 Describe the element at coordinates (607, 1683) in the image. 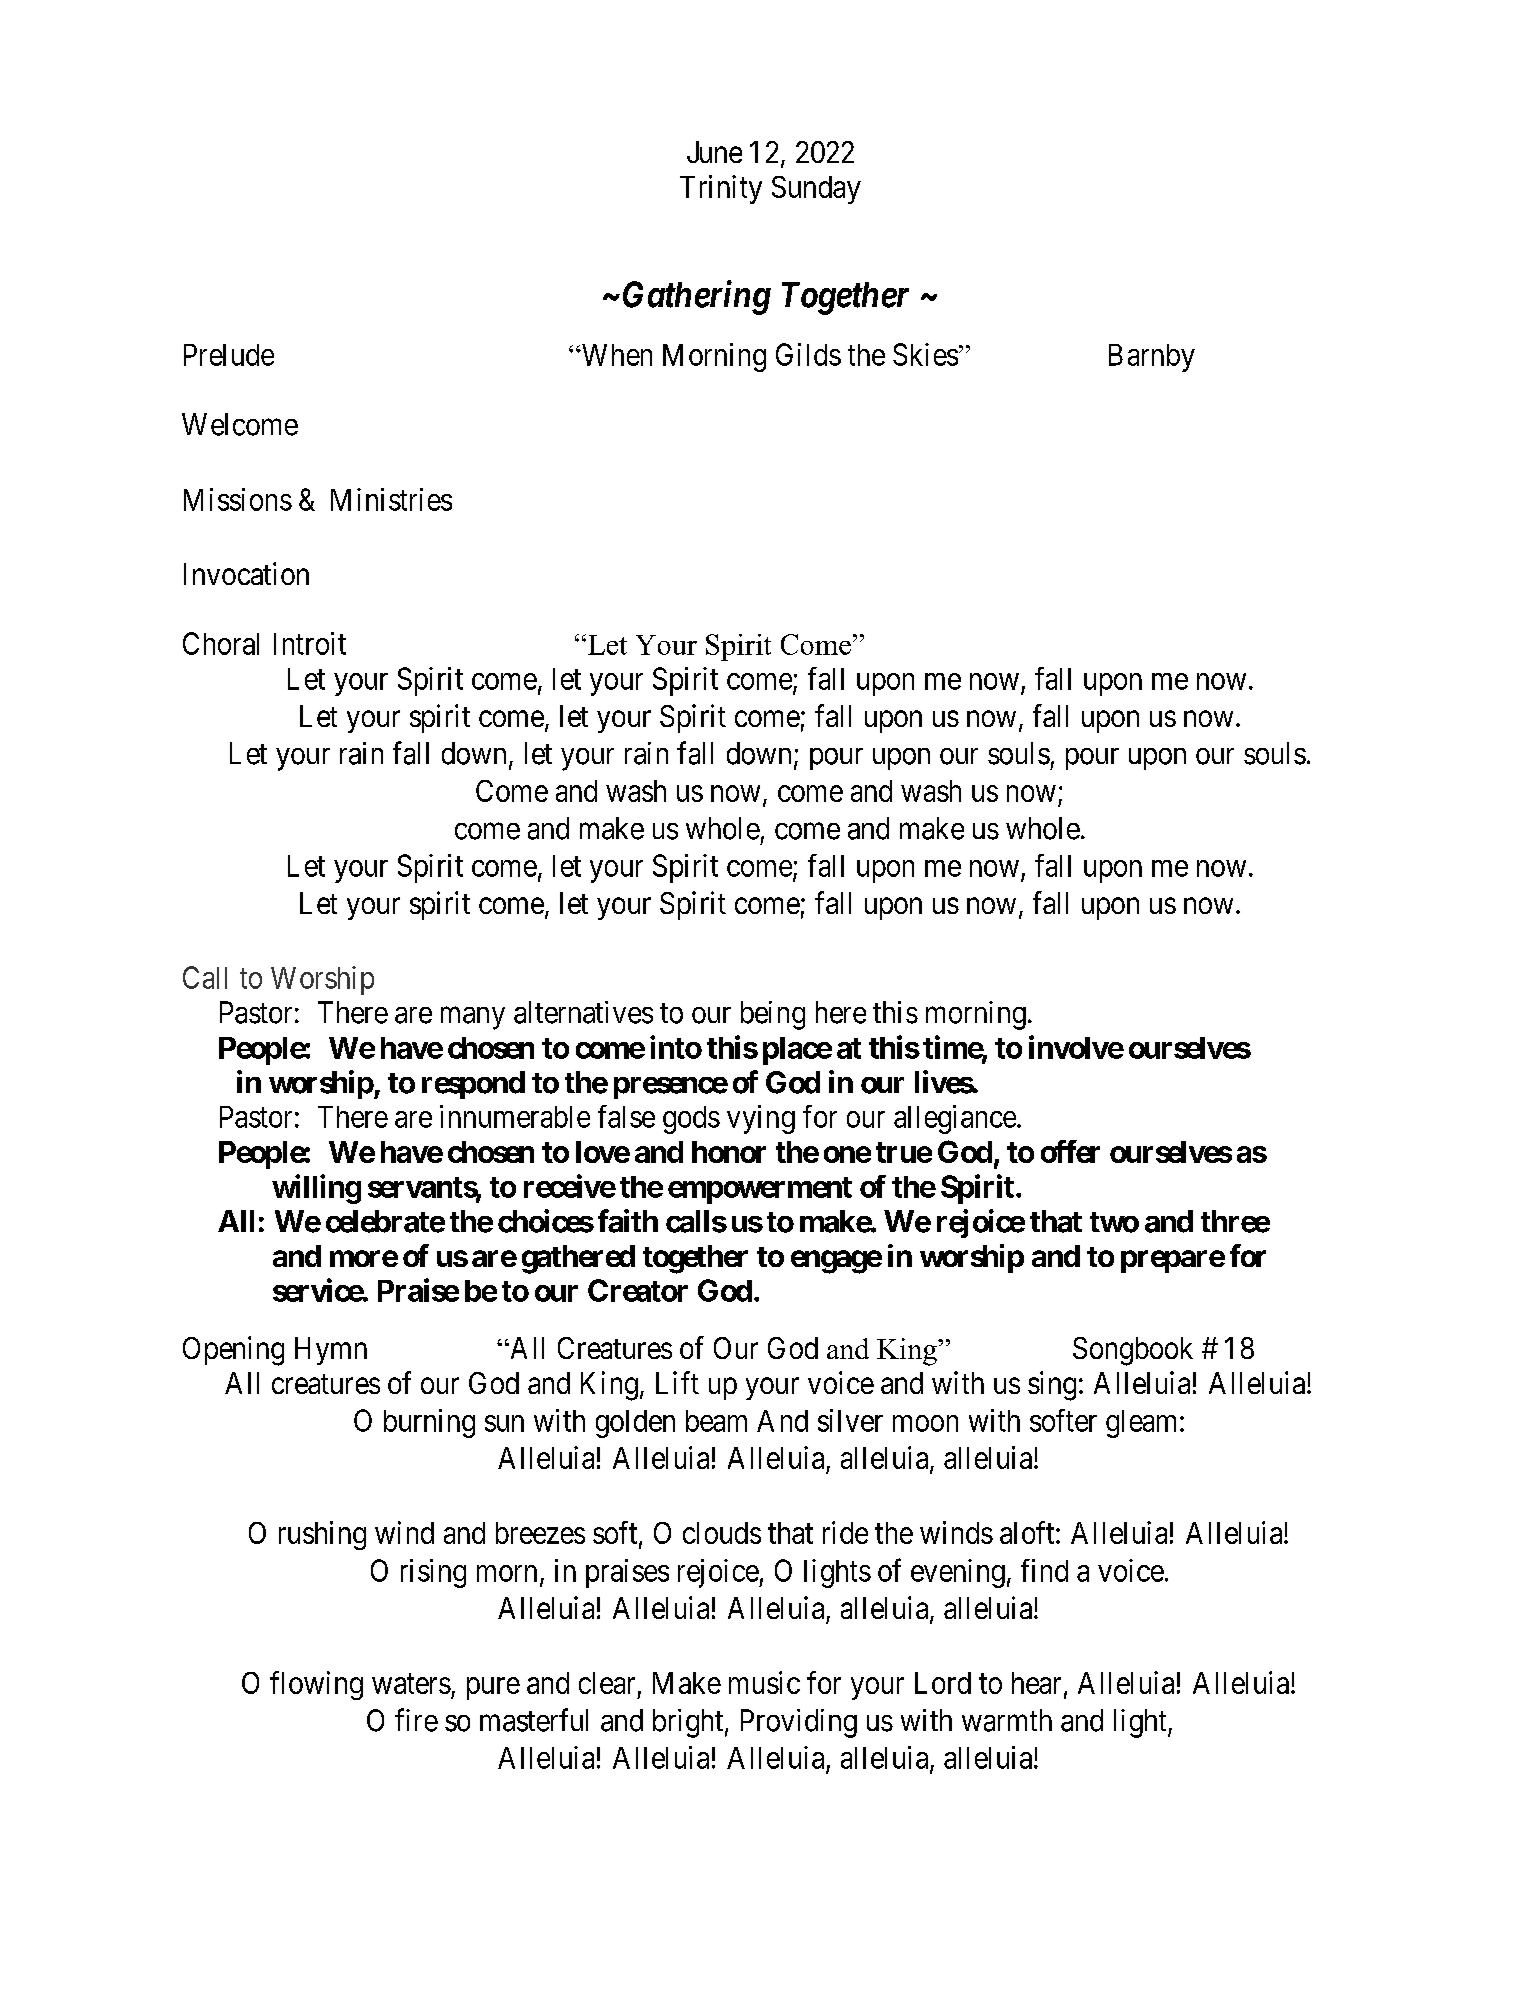

I see `clear` at that location.
